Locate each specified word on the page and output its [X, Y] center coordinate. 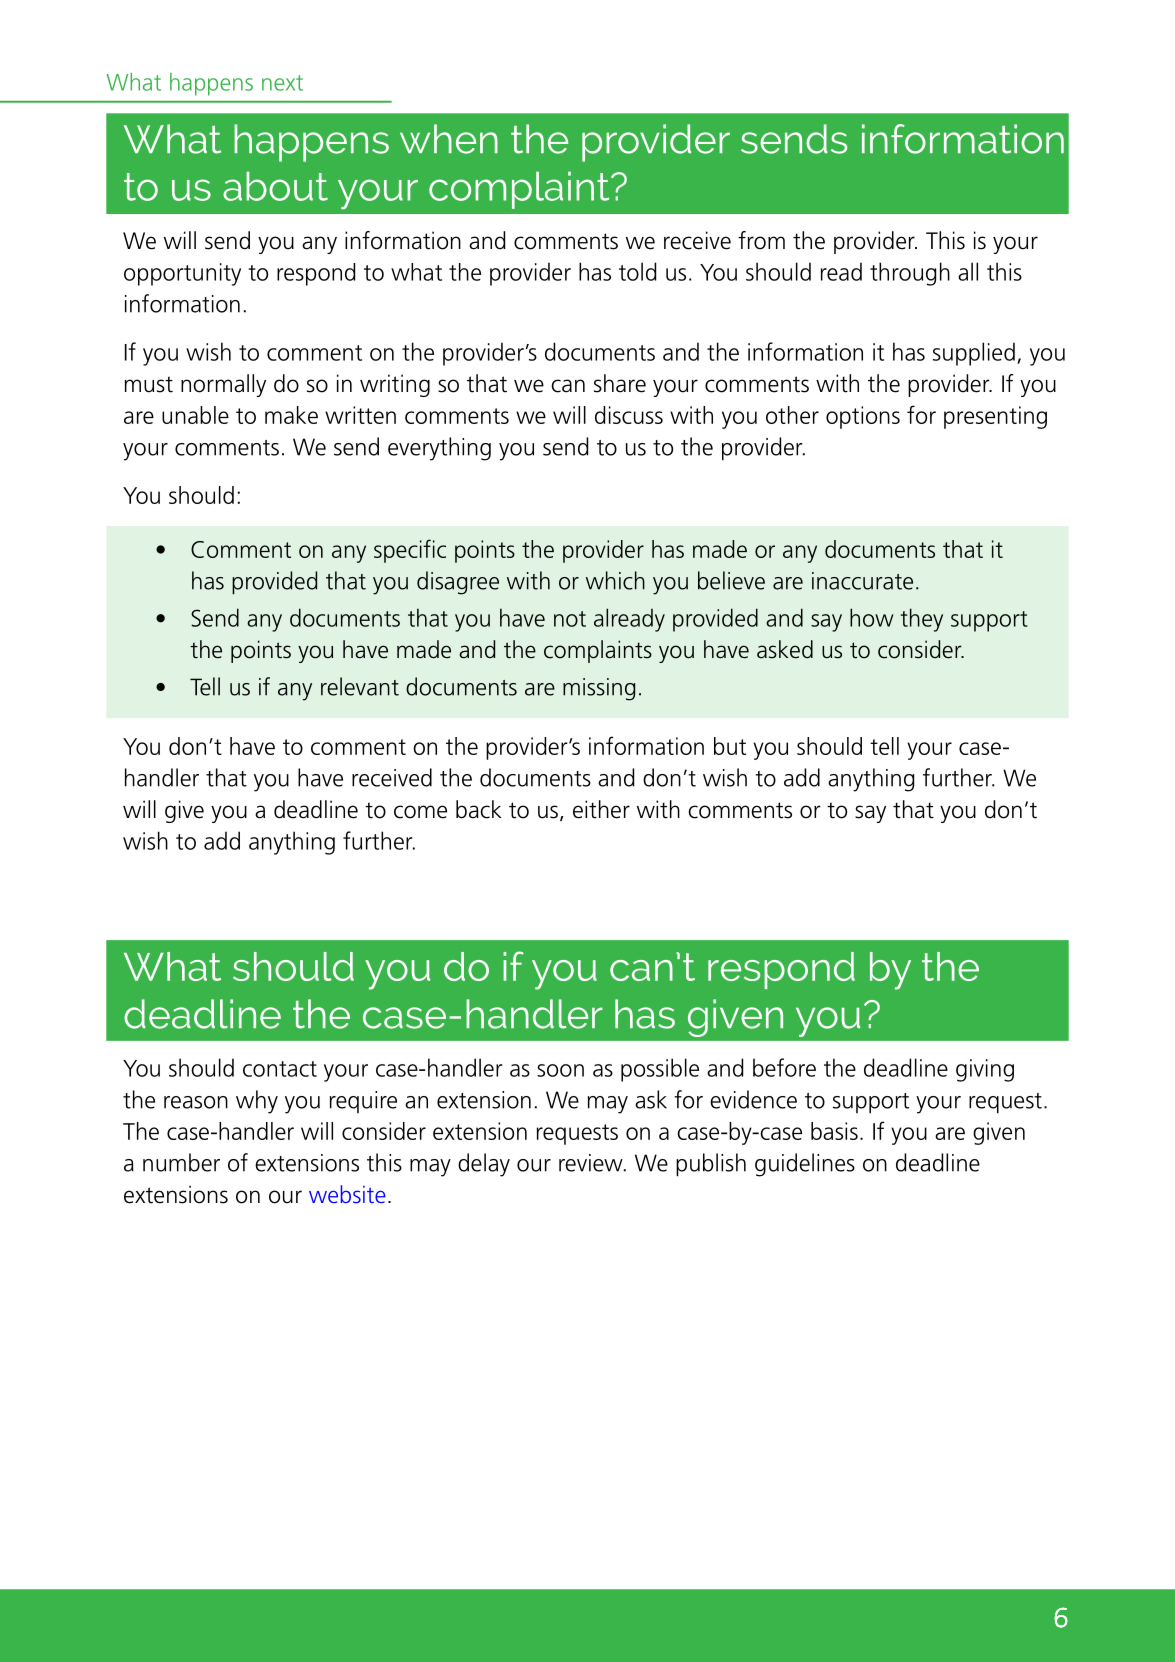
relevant [360, 686]
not [570, 619]
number [181, 1162]
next [282, 83]
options [863, 417]
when [449, 139]
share [620, 383]
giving [985, 1070]
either [601, 809]
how [872, 617]
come [420, 812]
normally [223, 385]
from [761, 240]
